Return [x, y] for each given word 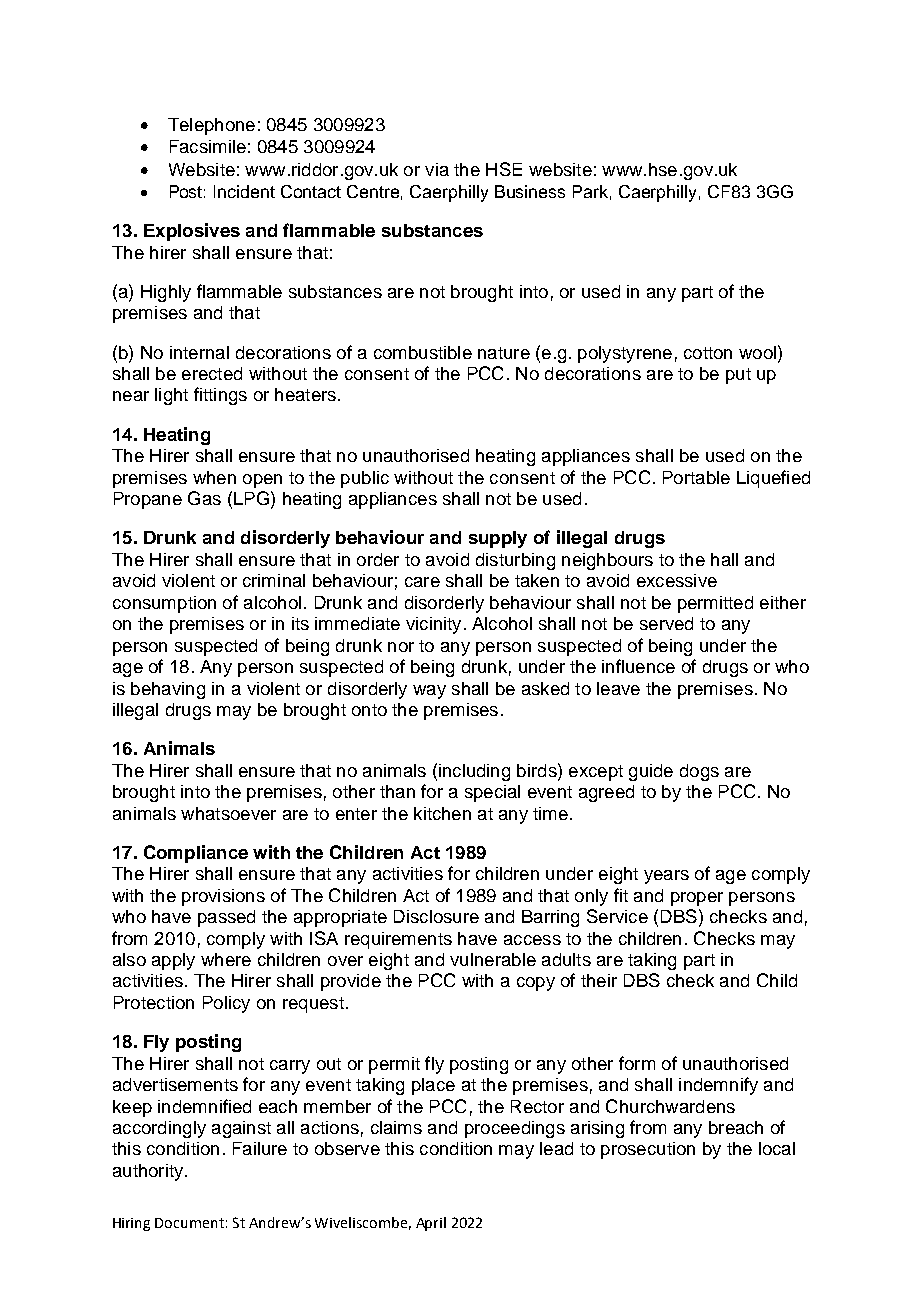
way [429, 692]
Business [530, 191]
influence [638, 666]
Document [189, 1223]
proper [697, 899]
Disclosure [436, 916]
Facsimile [208, 146]
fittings [220, 396]
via [437, 169]
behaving [168, 690]
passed [226, 918]
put [738, 376]
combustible [423, 352]
